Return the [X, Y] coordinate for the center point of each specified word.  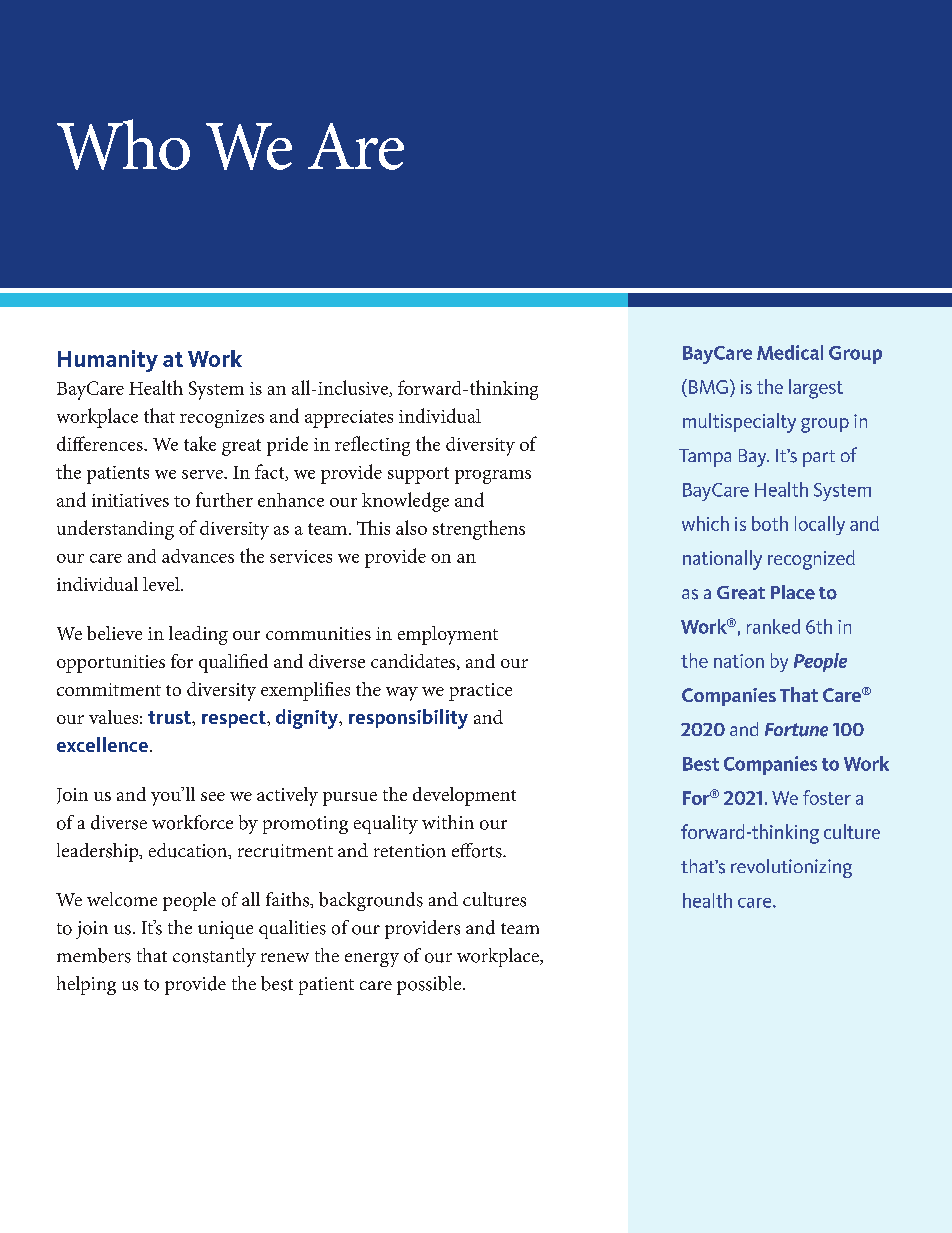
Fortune [796, 730]
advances [198, 556]
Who [123, 144]
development [464, 796]
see [213, 796]
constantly [214, 957]
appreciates [349, 419]
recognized [811, 560]
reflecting [372, 446]
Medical [790, 352]
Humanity [108, 361]
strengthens [479, 530]
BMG [708, 386]
